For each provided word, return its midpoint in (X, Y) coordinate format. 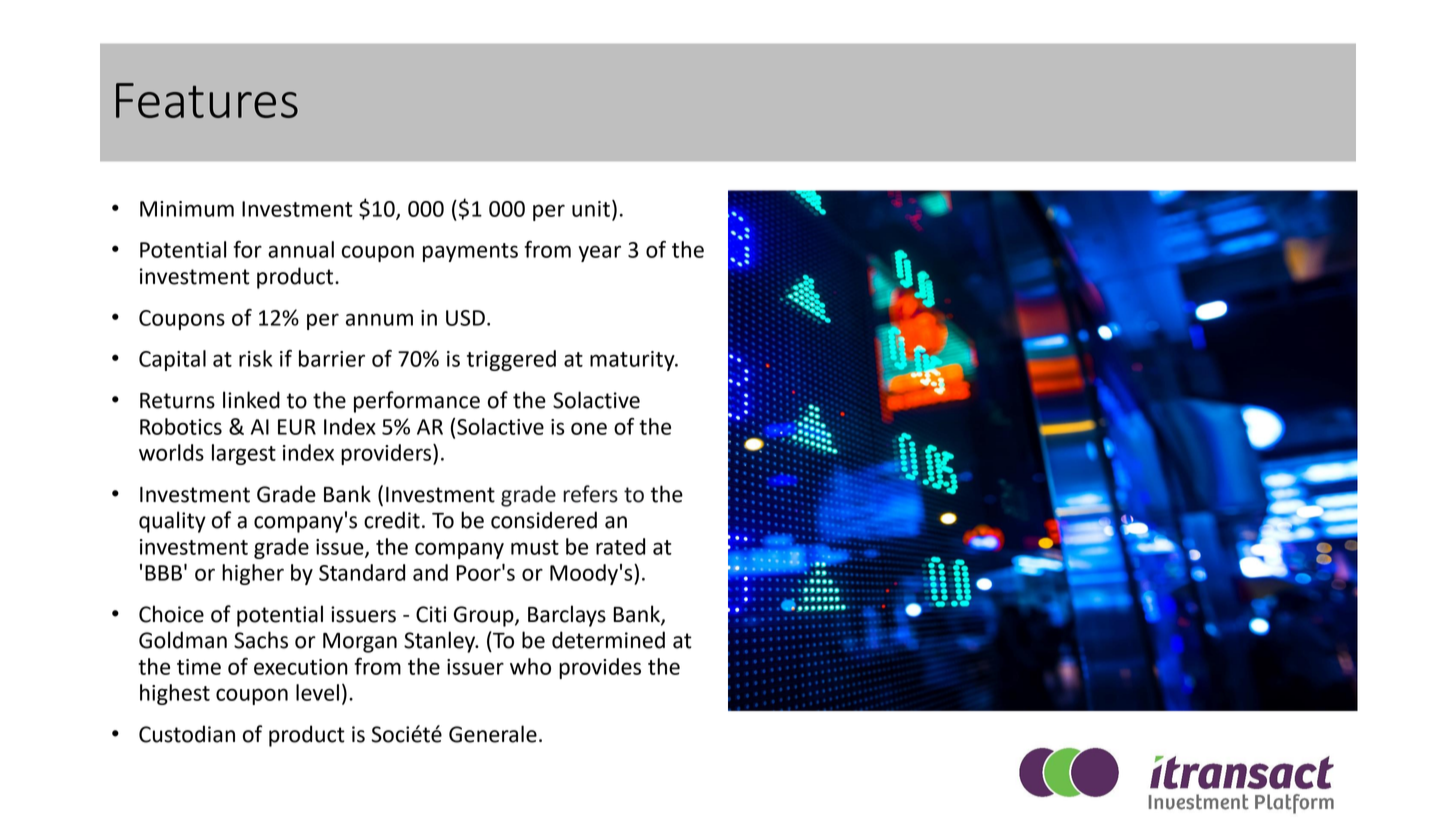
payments (470, 252)
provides (600, 668)
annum (379, 319)
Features (207, 100)
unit (591, 209)
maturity (633, 361)
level (317, 692)
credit (392, 520)
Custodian (187, 734)
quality (172, 522)
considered (544, 520)
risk (255, 358)
